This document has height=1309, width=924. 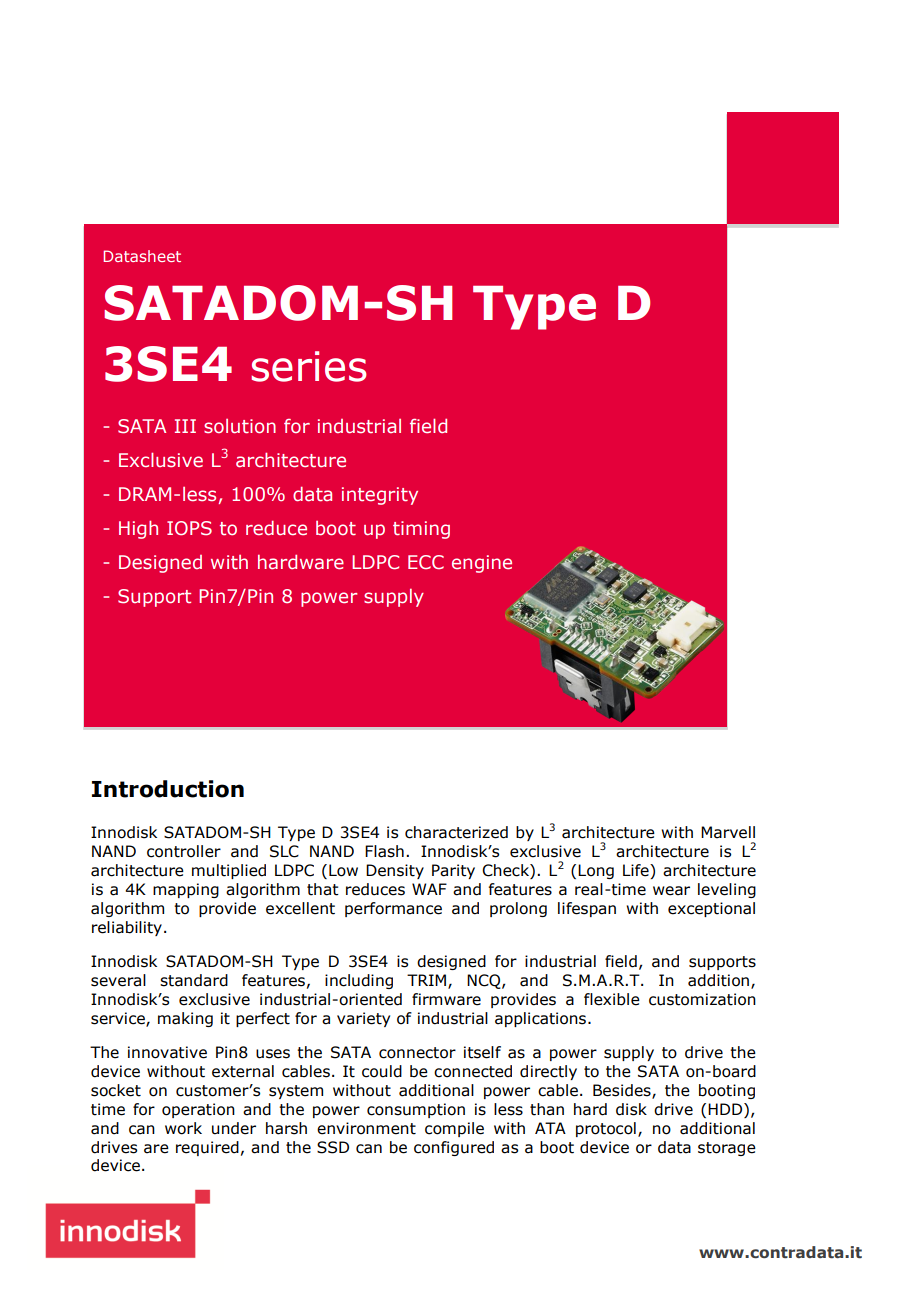 I want to click on engine, so click(x=482, y=564).
